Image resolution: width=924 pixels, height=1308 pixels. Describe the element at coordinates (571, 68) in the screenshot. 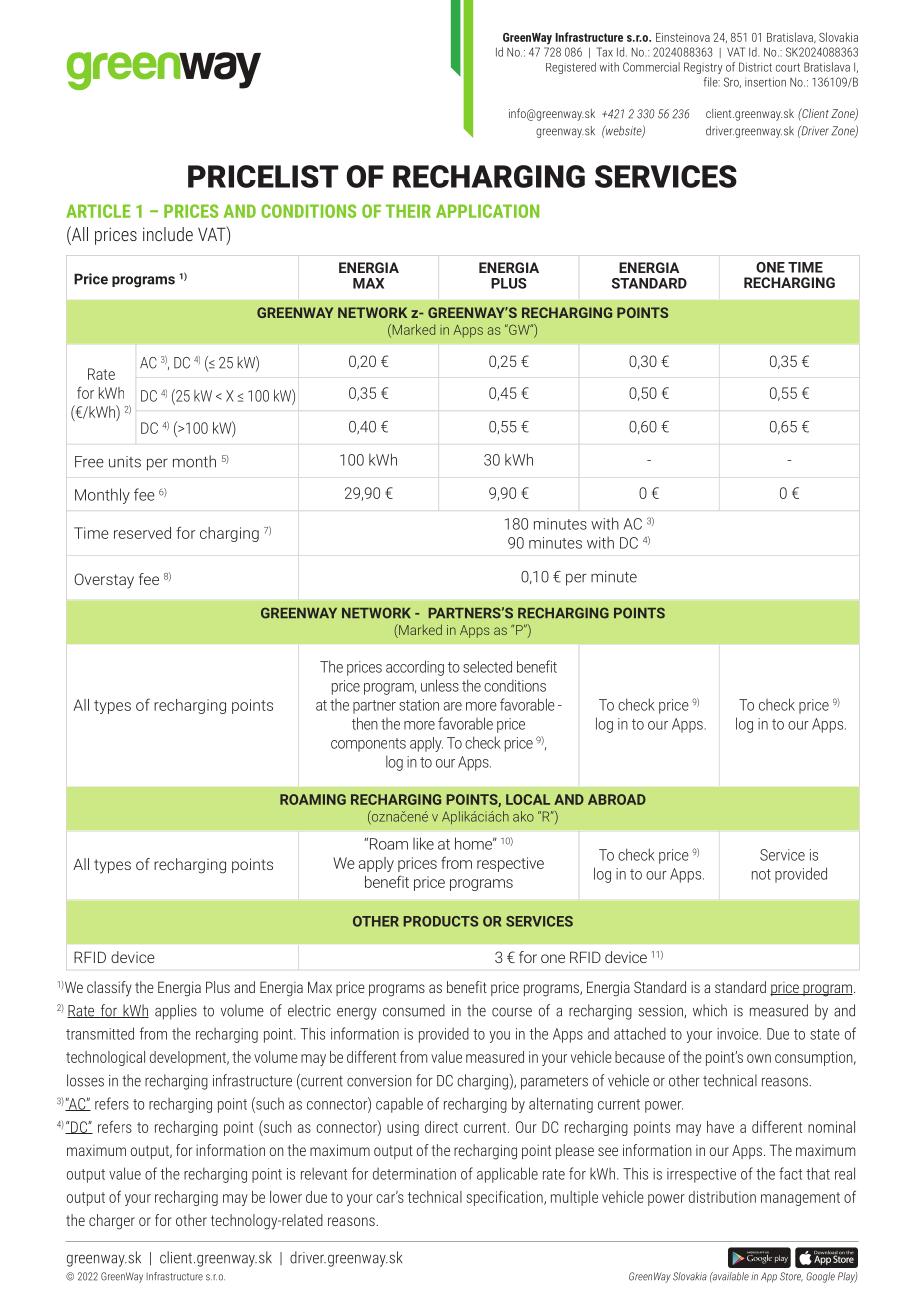

I see `Registered` at that location.
